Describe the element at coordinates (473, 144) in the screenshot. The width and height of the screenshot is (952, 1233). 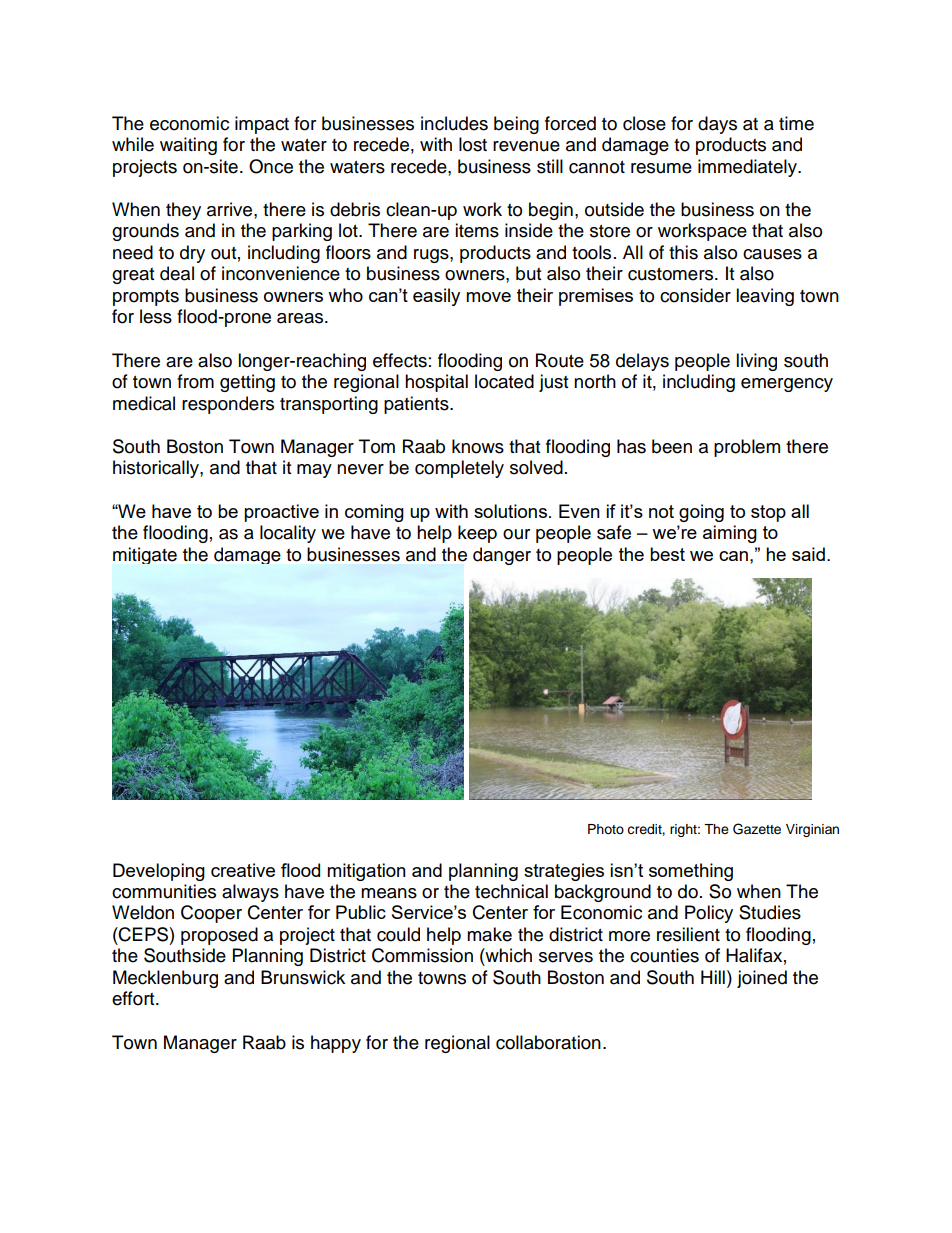
I see `lost` at that location.
